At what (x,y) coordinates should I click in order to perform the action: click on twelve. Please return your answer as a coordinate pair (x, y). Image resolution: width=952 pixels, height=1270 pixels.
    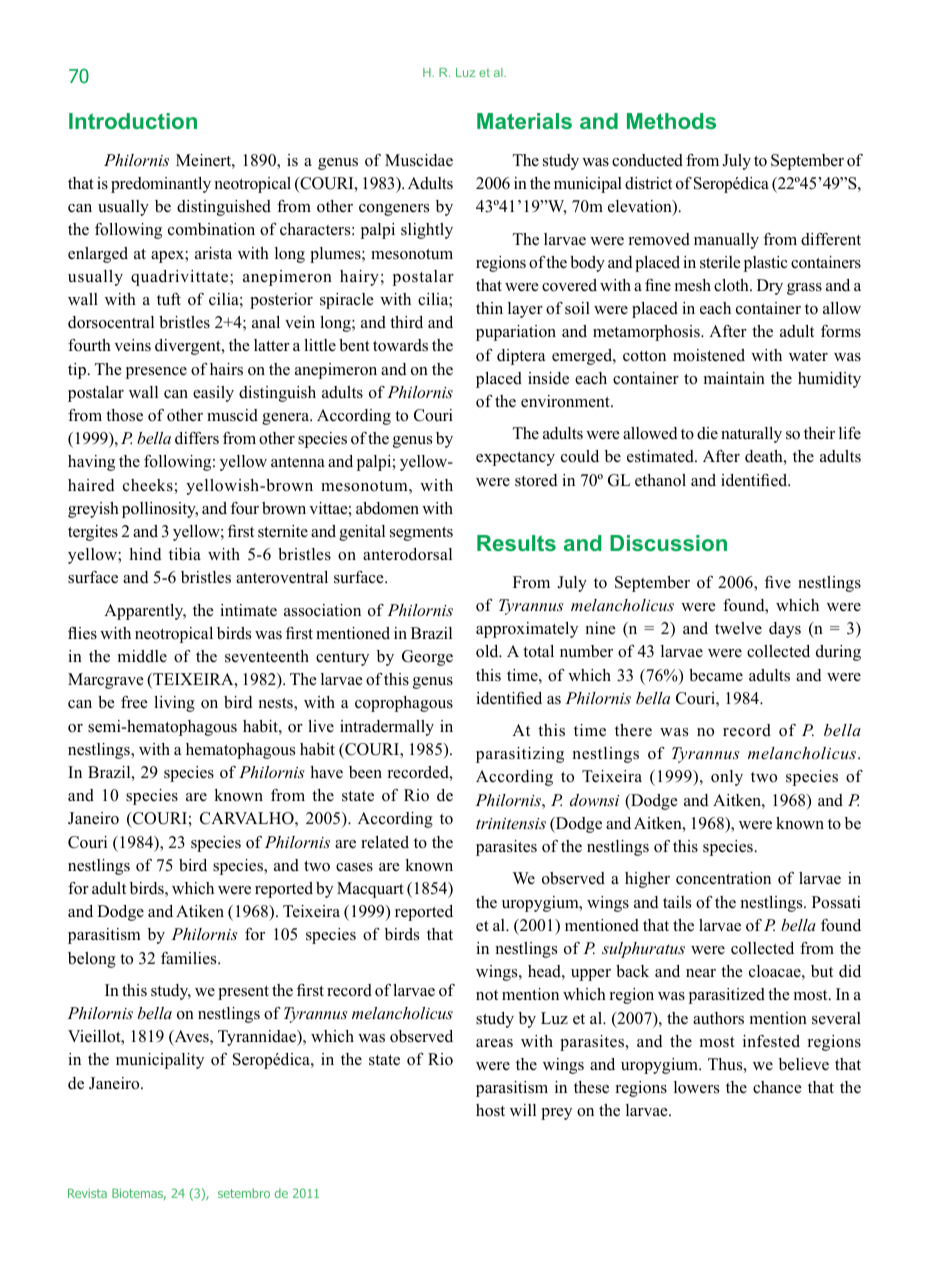
    Looking at the image, I should click on (738, 628).
